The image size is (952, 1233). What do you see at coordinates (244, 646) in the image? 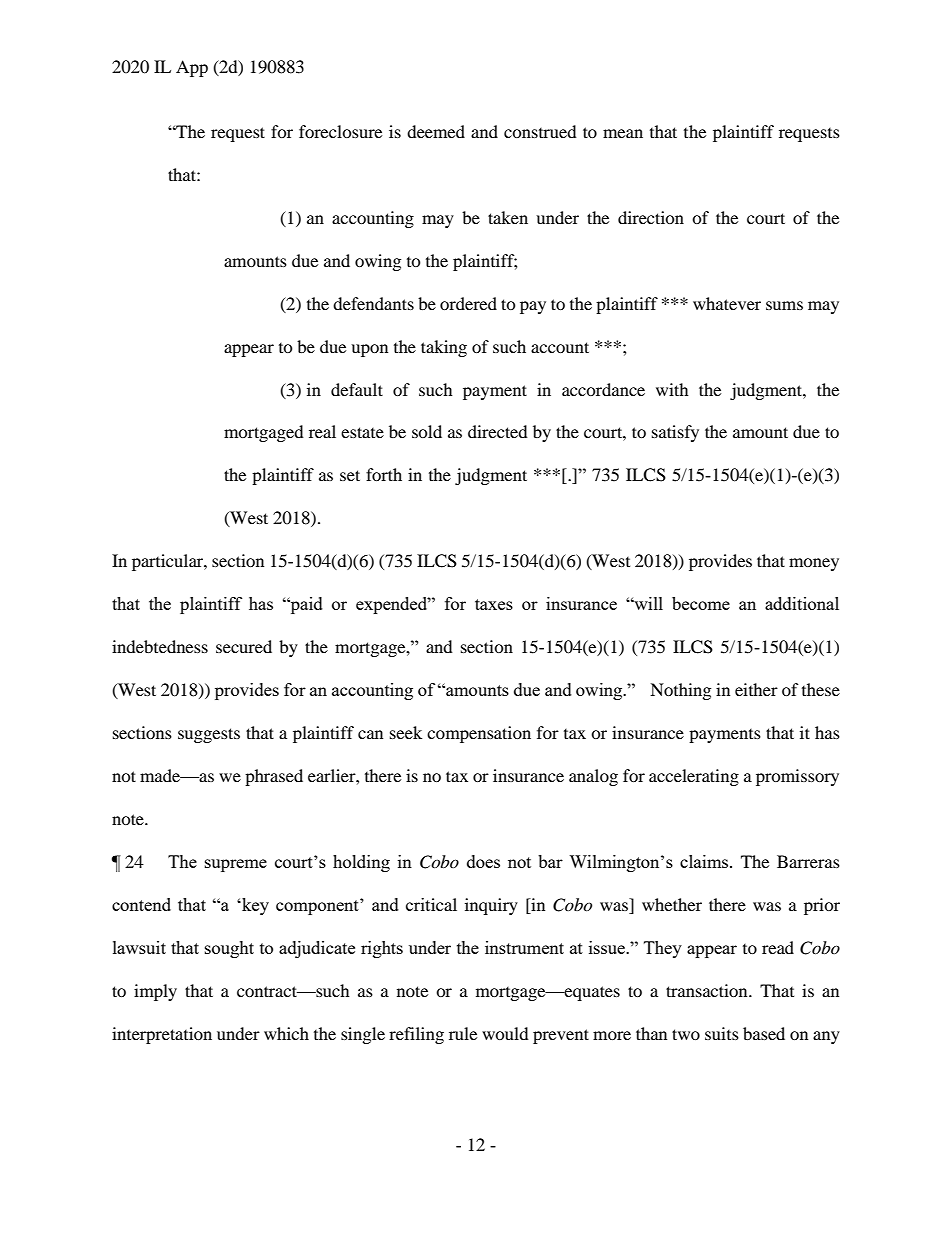
I see `secured` at bounding box center [244, 646].
